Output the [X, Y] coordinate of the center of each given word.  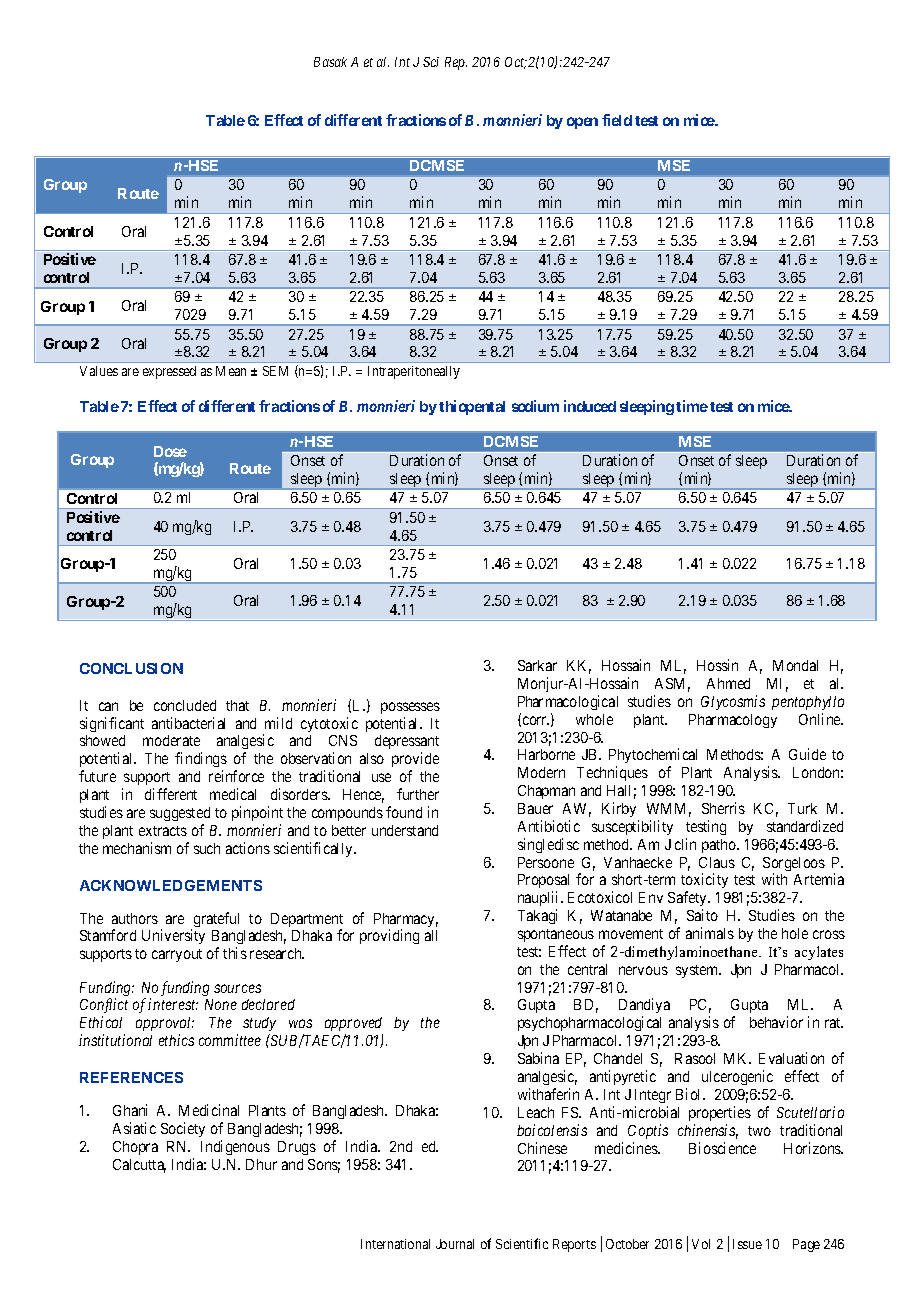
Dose [170, 451]
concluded [185, 705]
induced [590, 406]
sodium [535, 406]
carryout [177, 955]
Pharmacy [406, 921]
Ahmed [728, 683]
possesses [410, 708]
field [617, 120]
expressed [169, 372]
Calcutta [139, 1166]
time [692, 406]
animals [710, 933]
